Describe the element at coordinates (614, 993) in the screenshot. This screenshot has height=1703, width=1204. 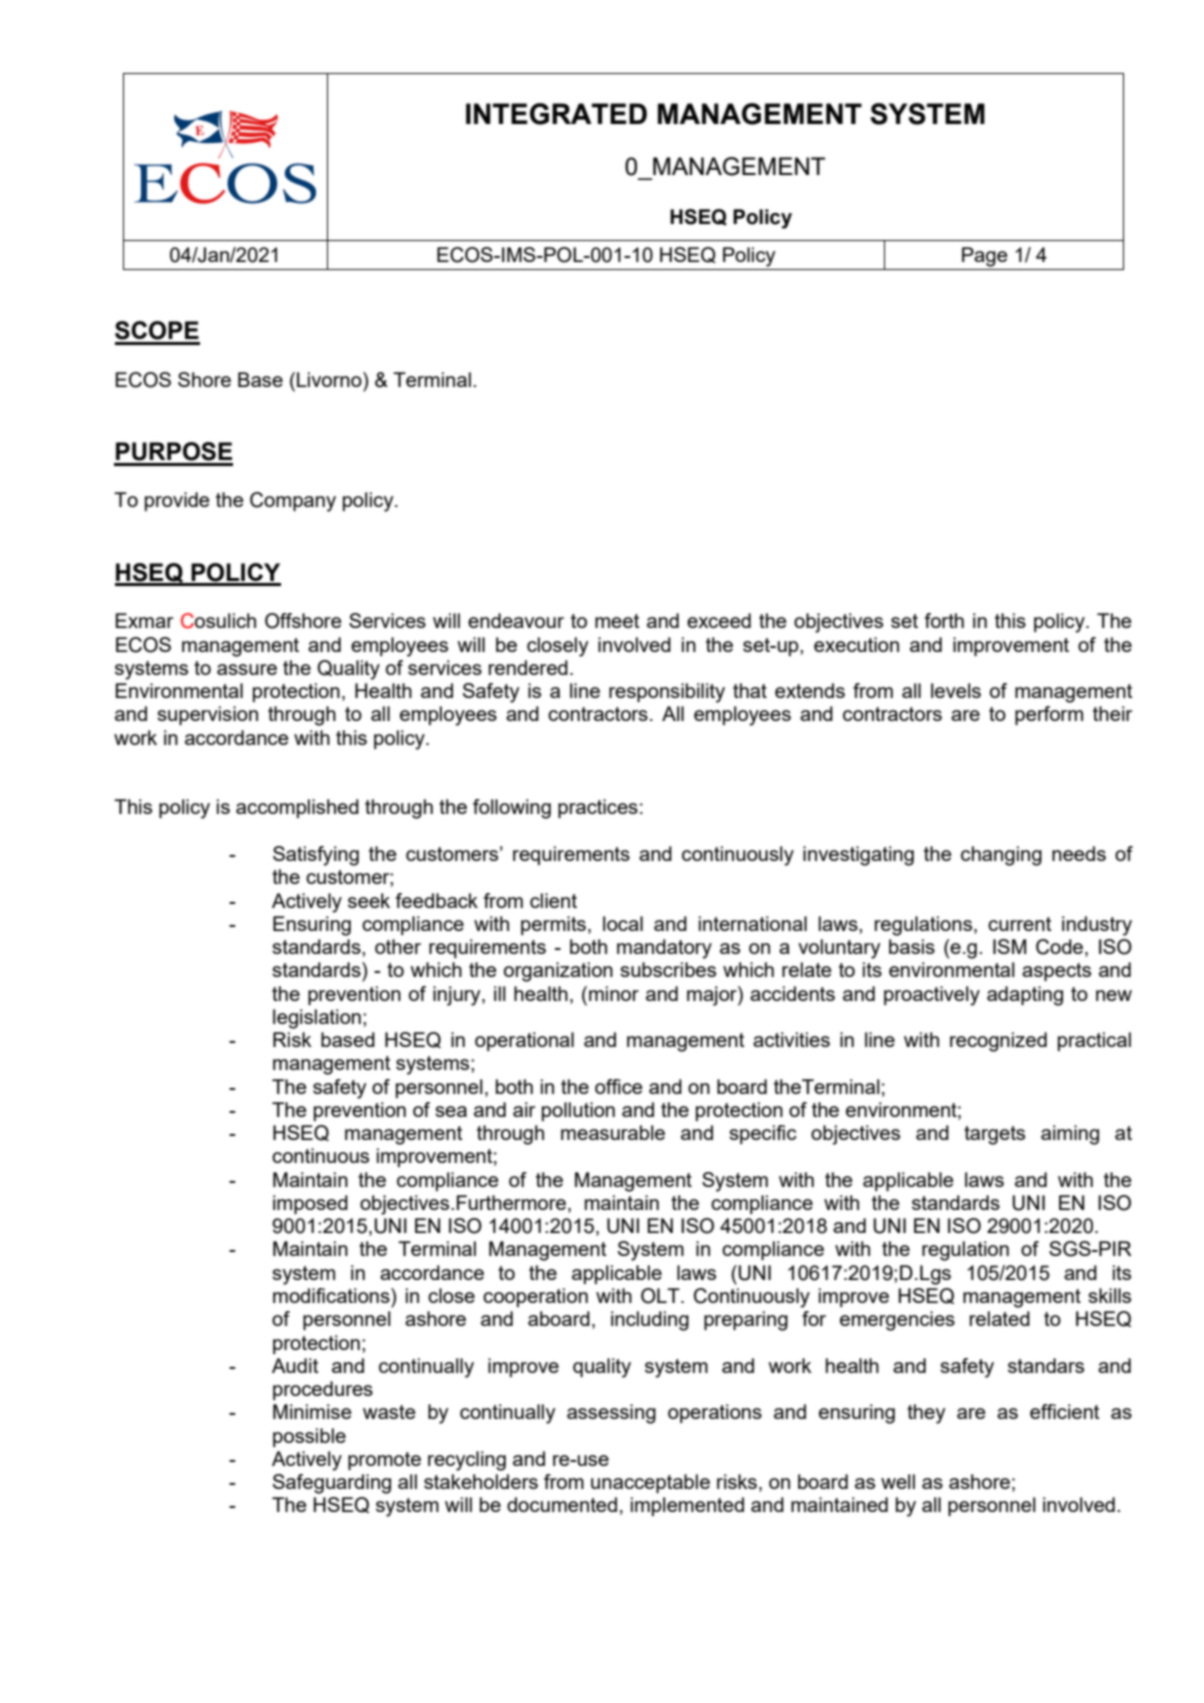
I see `minor` at that location.
